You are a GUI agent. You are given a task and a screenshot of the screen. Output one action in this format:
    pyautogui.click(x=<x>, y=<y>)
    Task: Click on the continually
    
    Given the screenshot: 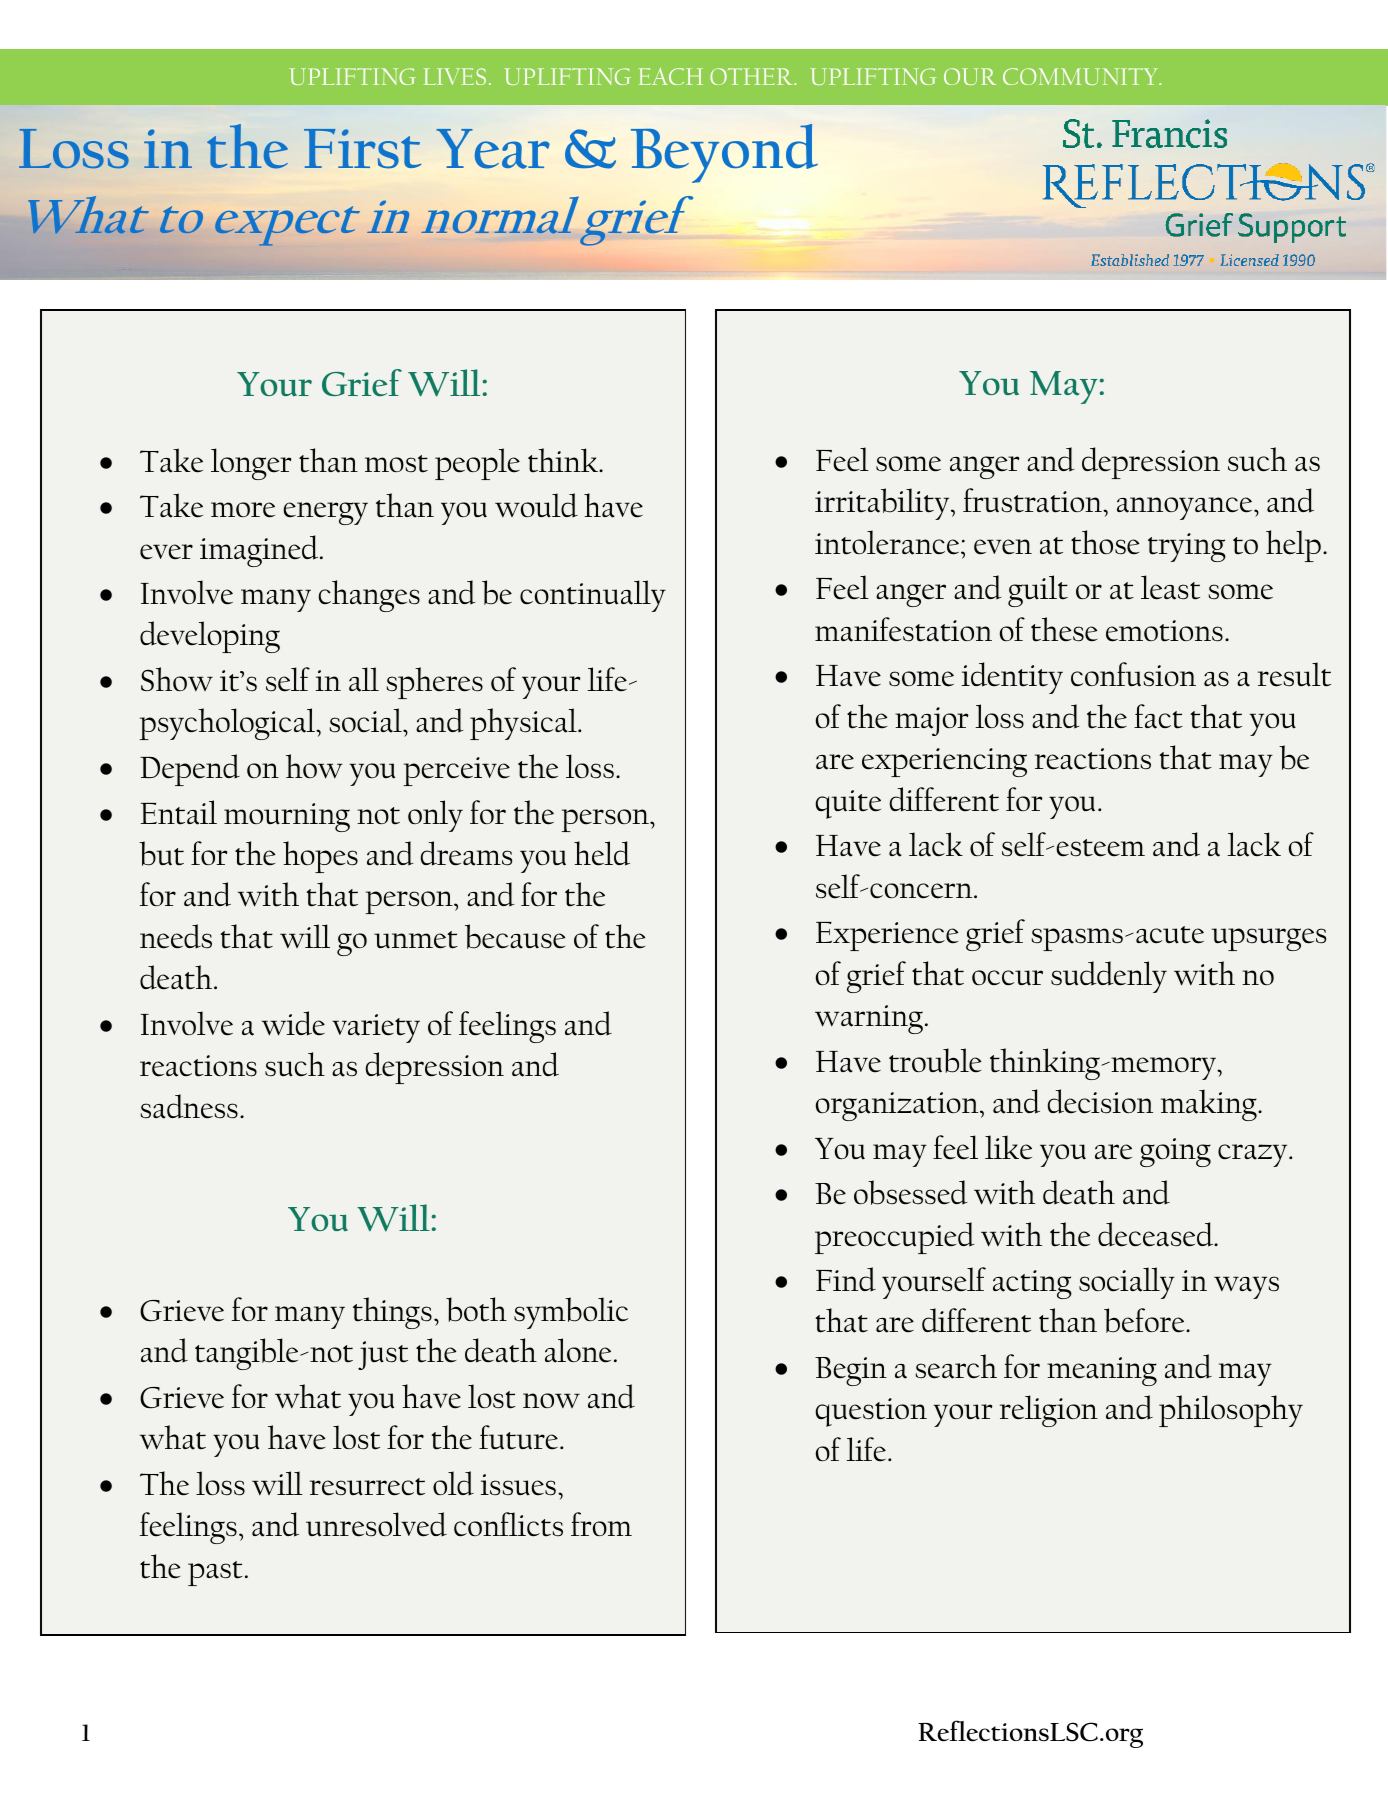 What is the action you would take?
    pyautogui.click(x=593, y=596)
